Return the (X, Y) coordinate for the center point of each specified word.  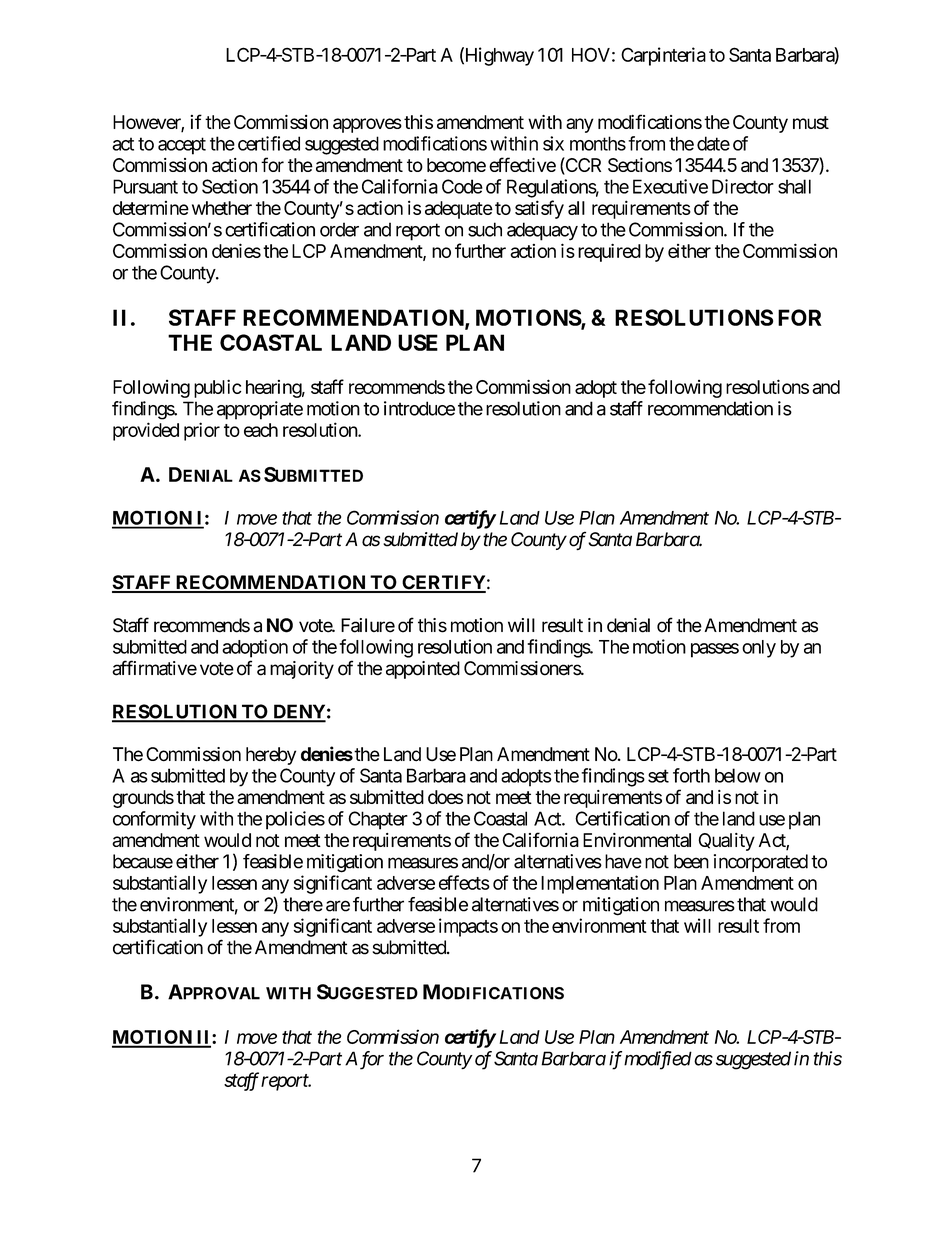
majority (302, 670)
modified (658, 1060)
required (609, 253)
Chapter (378, 820)
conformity (154, 820)
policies (295, 820)
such (485, 229)
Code (462, 186)
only (759, 649)
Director (743, 186)
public (217, 388)
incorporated (761, 863)
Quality (726, 842)
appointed (423, 670)
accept (182, 146)
